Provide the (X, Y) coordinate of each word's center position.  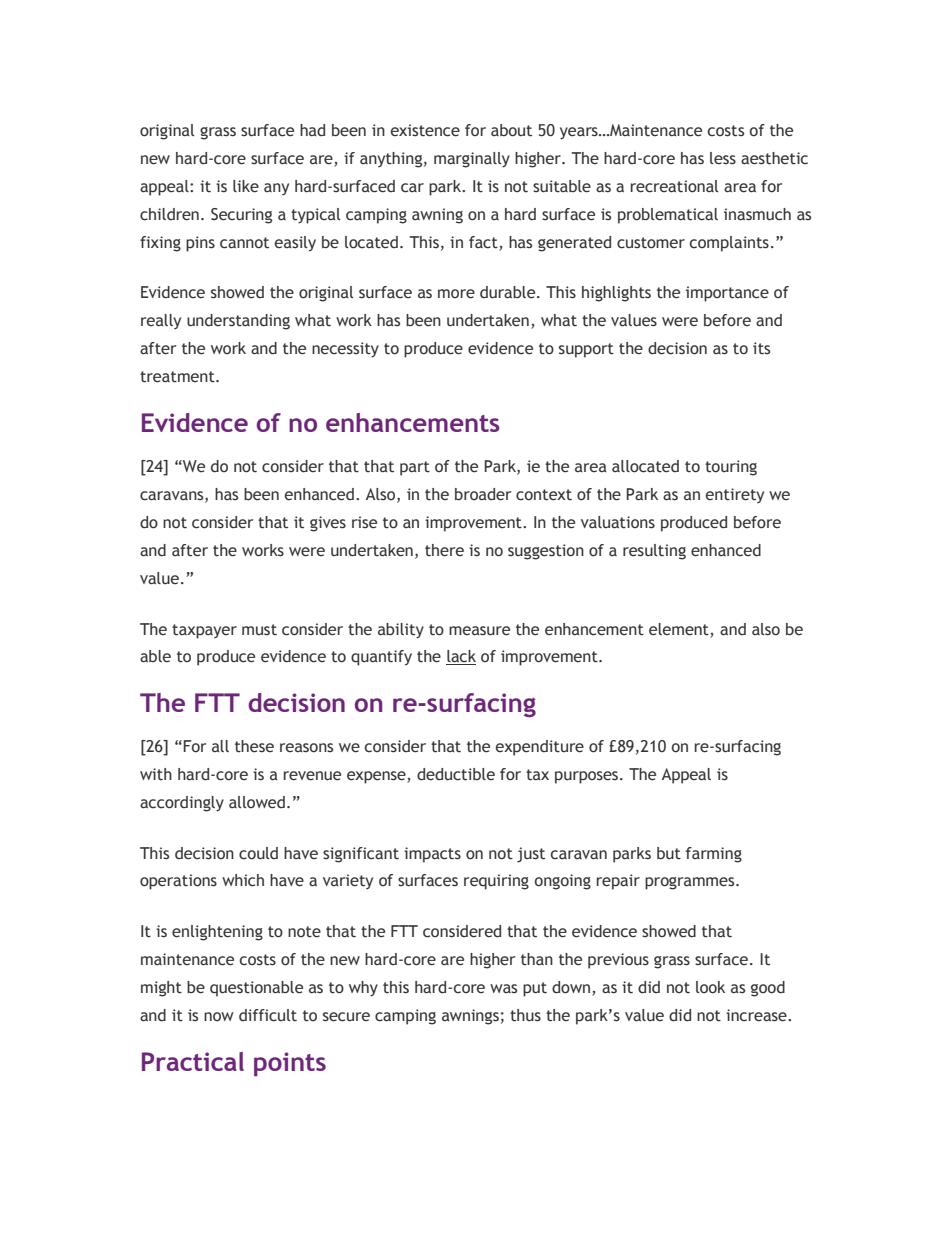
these (254, 746)
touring (731, 468)
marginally (472, 160)
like (246, 186)
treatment (178, 377)
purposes (588, 777)
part (415, 468)
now (219, 1016)
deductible (456, 774)
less (723, 158)
